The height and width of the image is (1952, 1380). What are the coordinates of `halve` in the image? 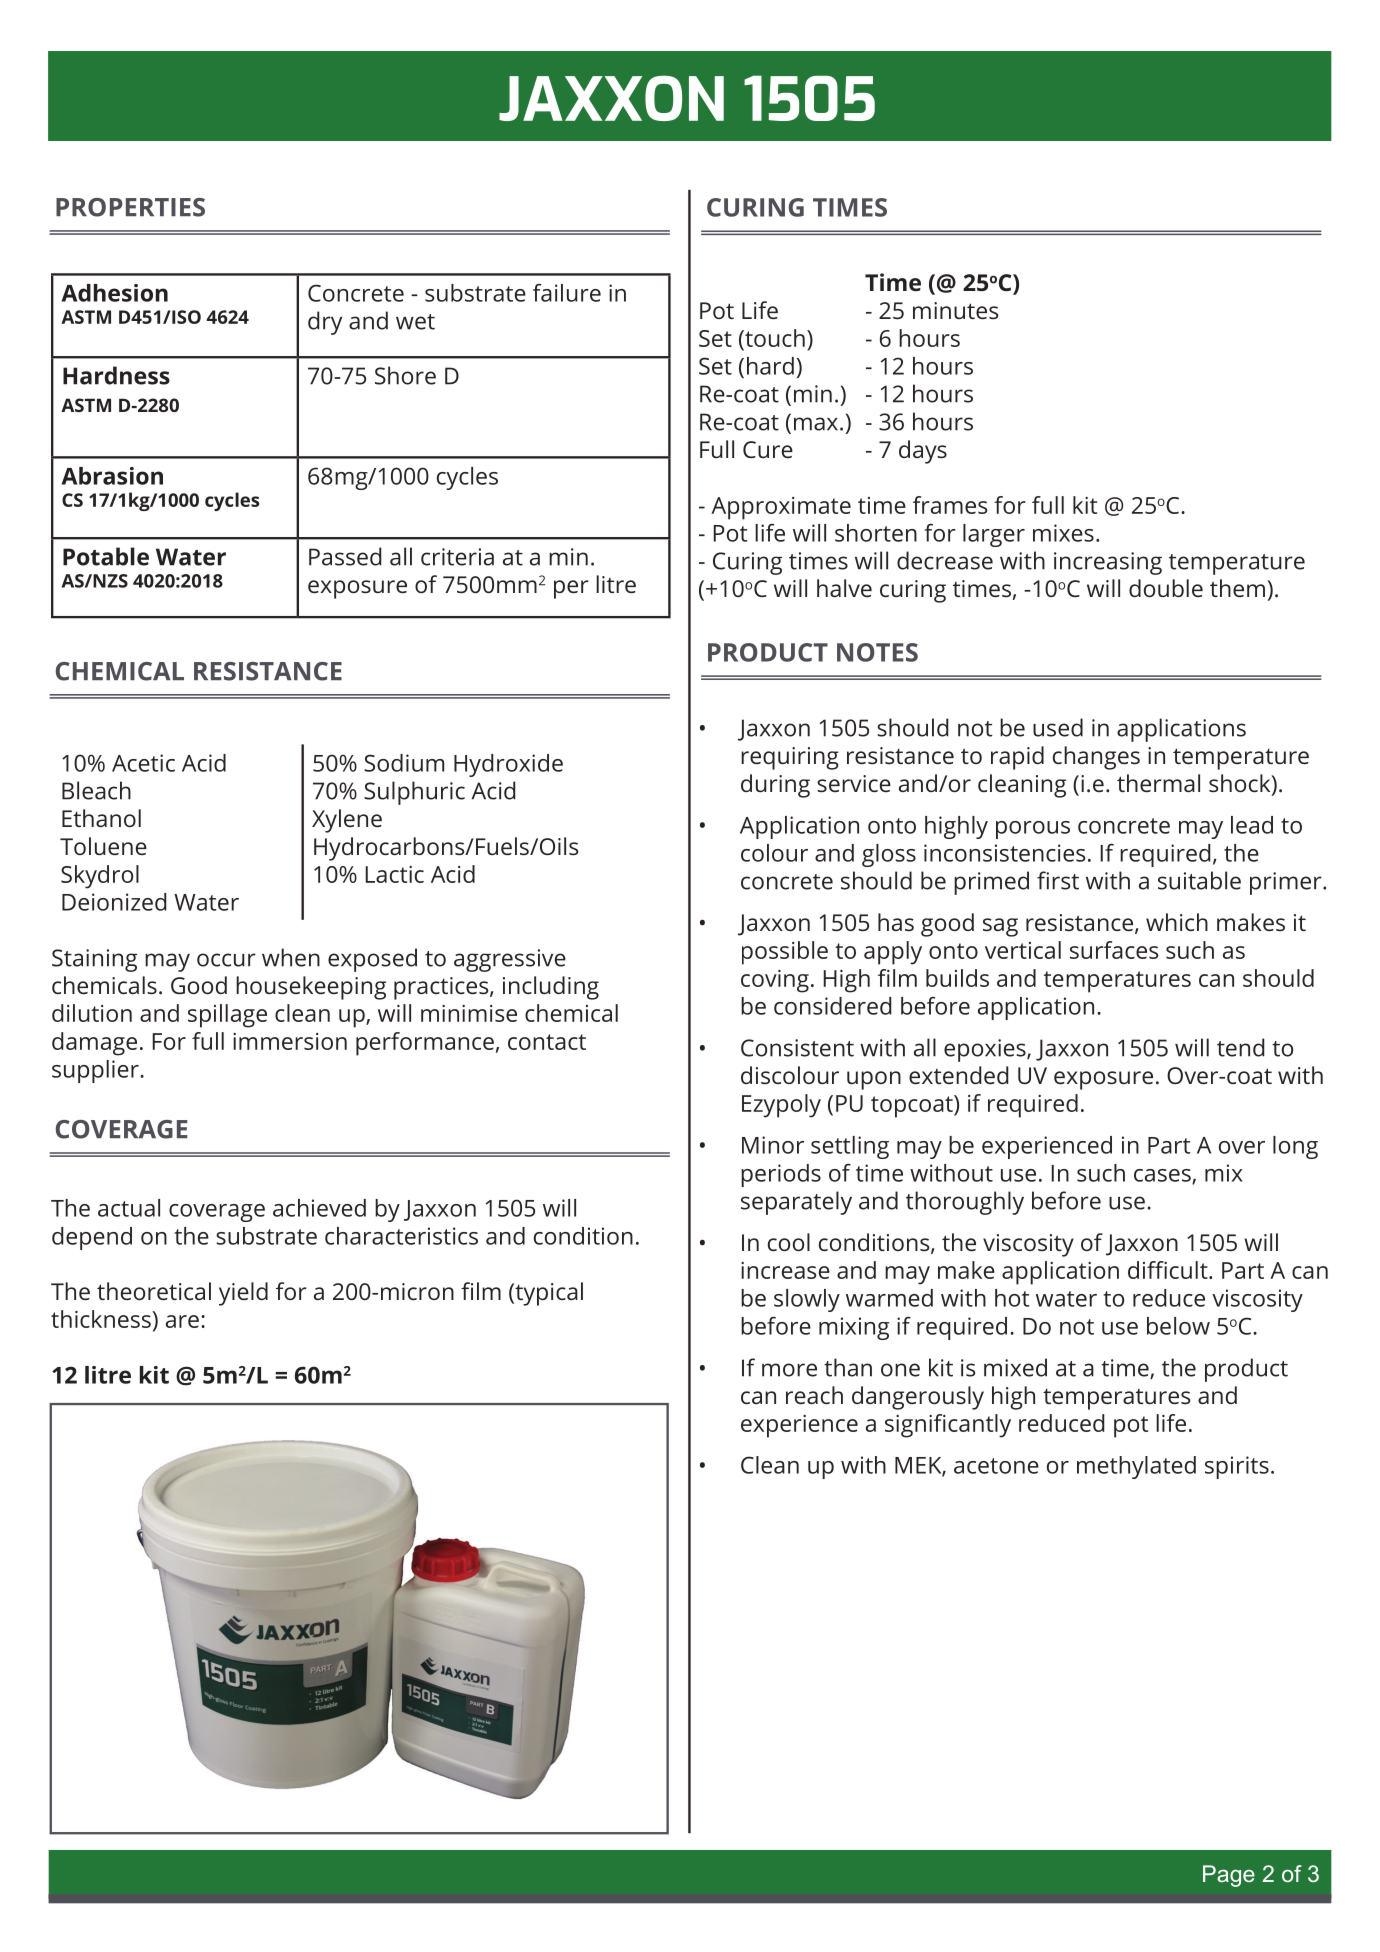 It's located at (844, 588).
